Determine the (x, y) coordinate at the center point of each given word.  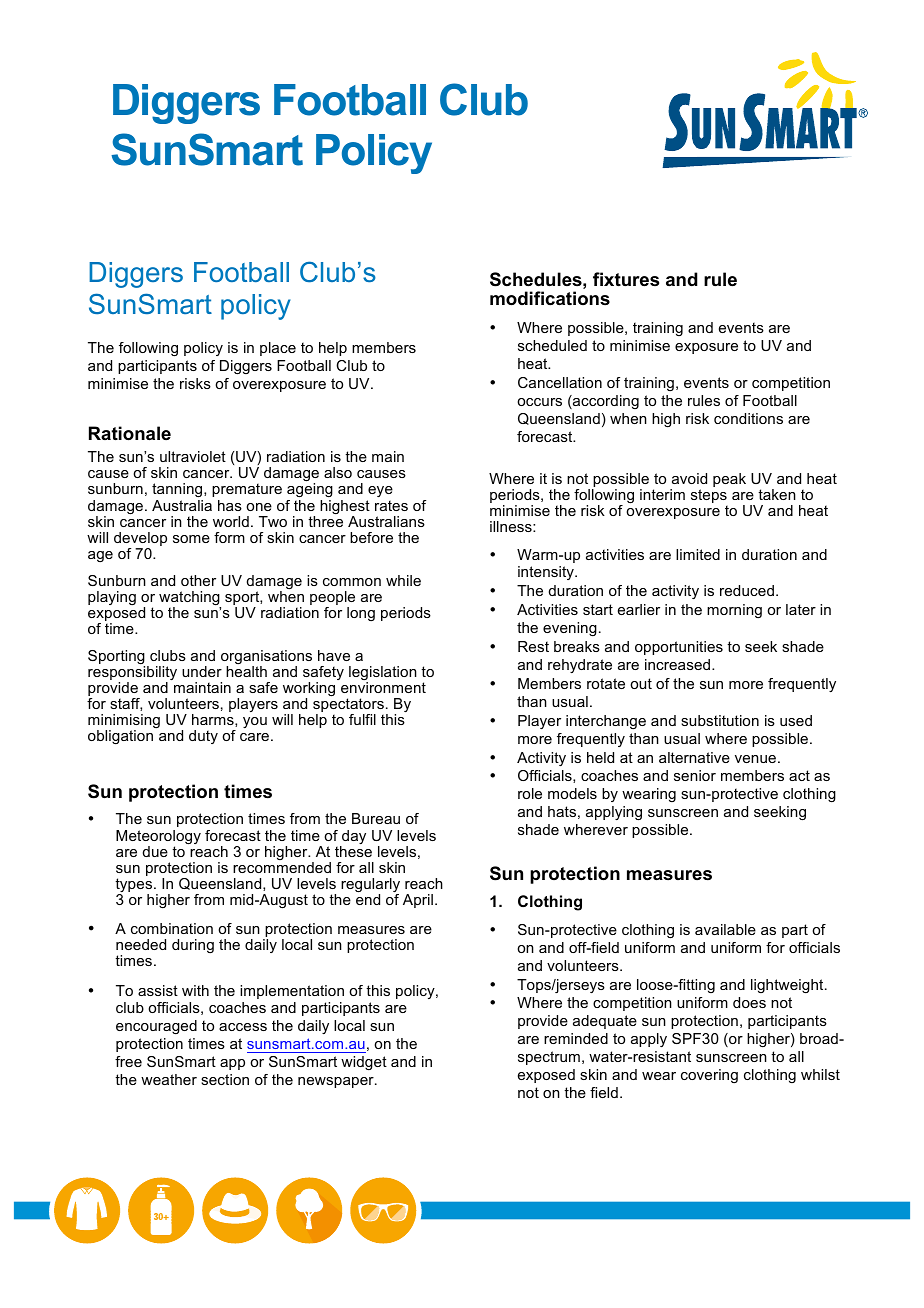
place (278, 349)
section (225, 1079)
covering (709, 1076)
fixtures (626, 279)
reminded (576, 1038)
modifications (550, 298)
